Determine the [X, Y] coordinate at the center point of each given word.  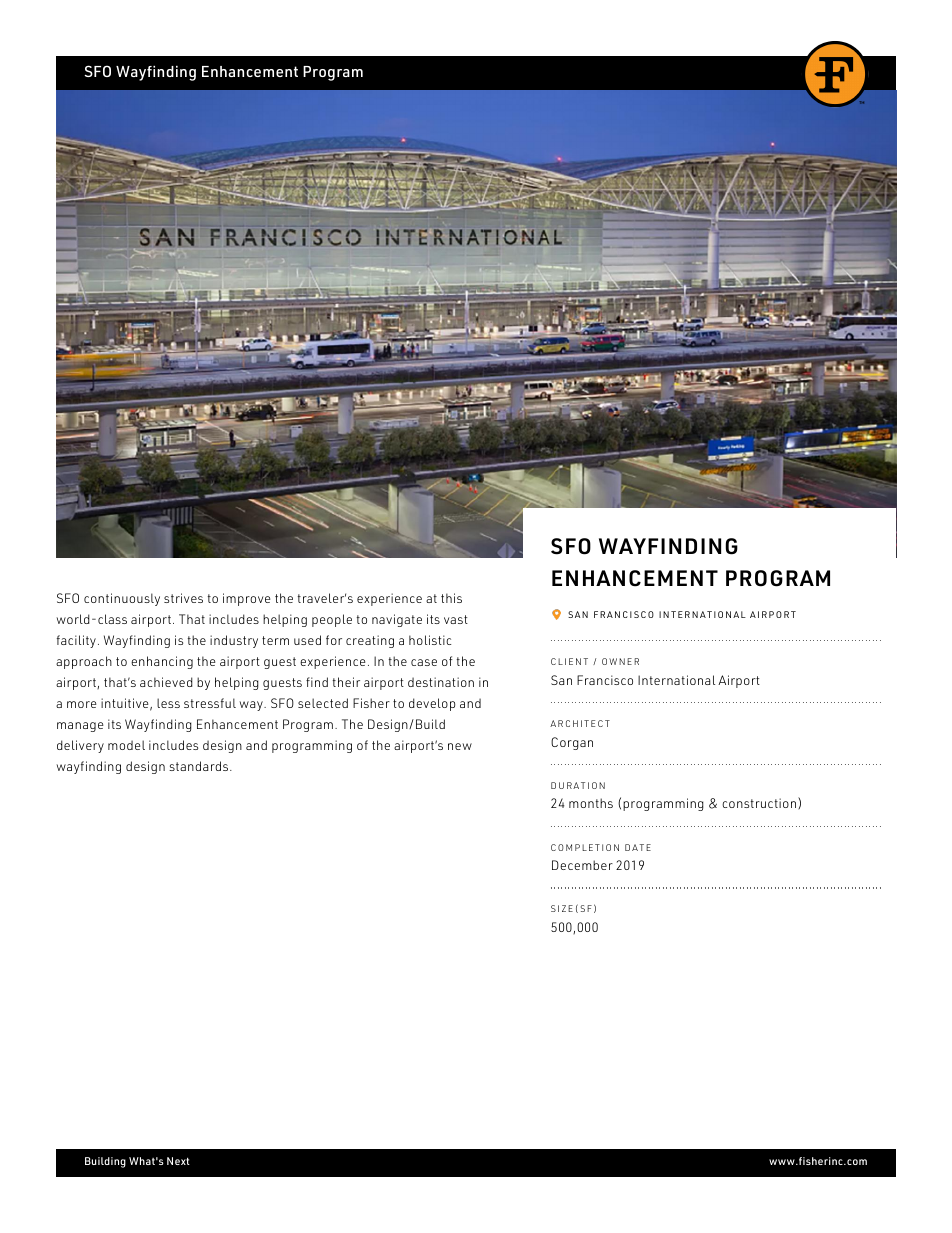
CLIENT [569, 661]
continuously [122, 599]
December [582, 865]
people [332, 620]
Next [178, 1161]
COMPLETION [585, 847]
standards [200, 766]
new [460, 746]
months [591, 803]
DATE [638, 847]
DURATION [578, 785]
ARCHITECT [580, 723]
